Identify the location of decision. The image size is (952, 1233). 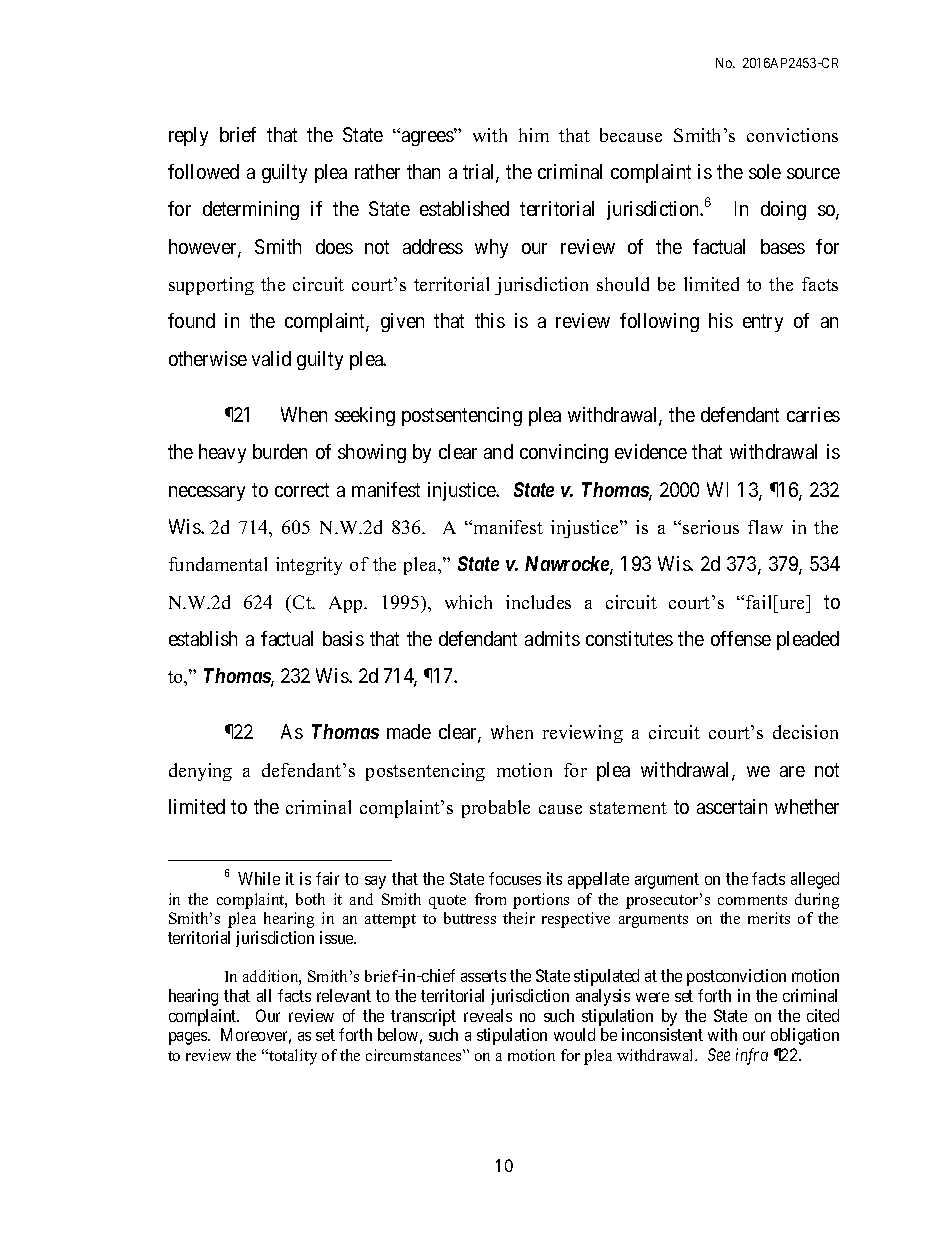
(805, 732).
